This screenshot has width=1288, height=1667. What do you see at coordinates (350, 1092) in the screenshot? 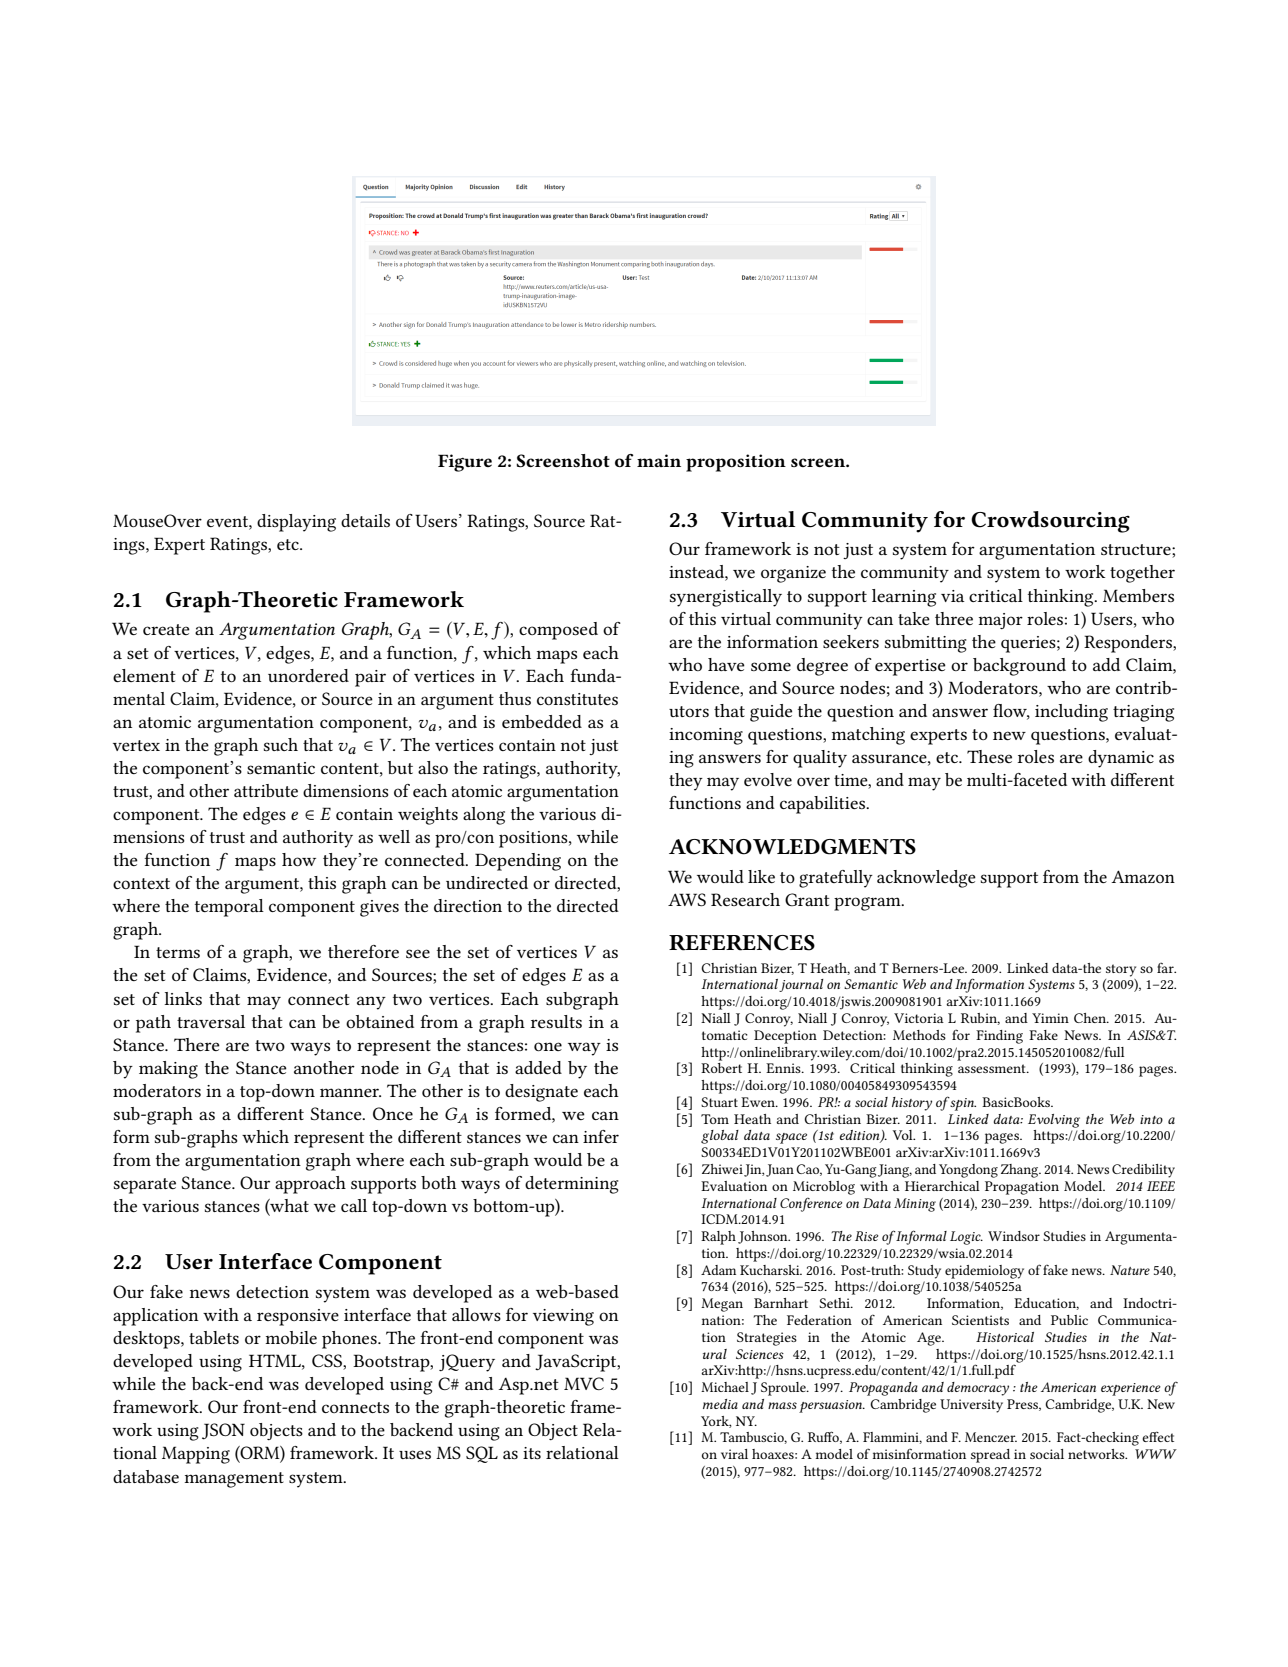
I see `manner` at bounding box center [350, 1092].
